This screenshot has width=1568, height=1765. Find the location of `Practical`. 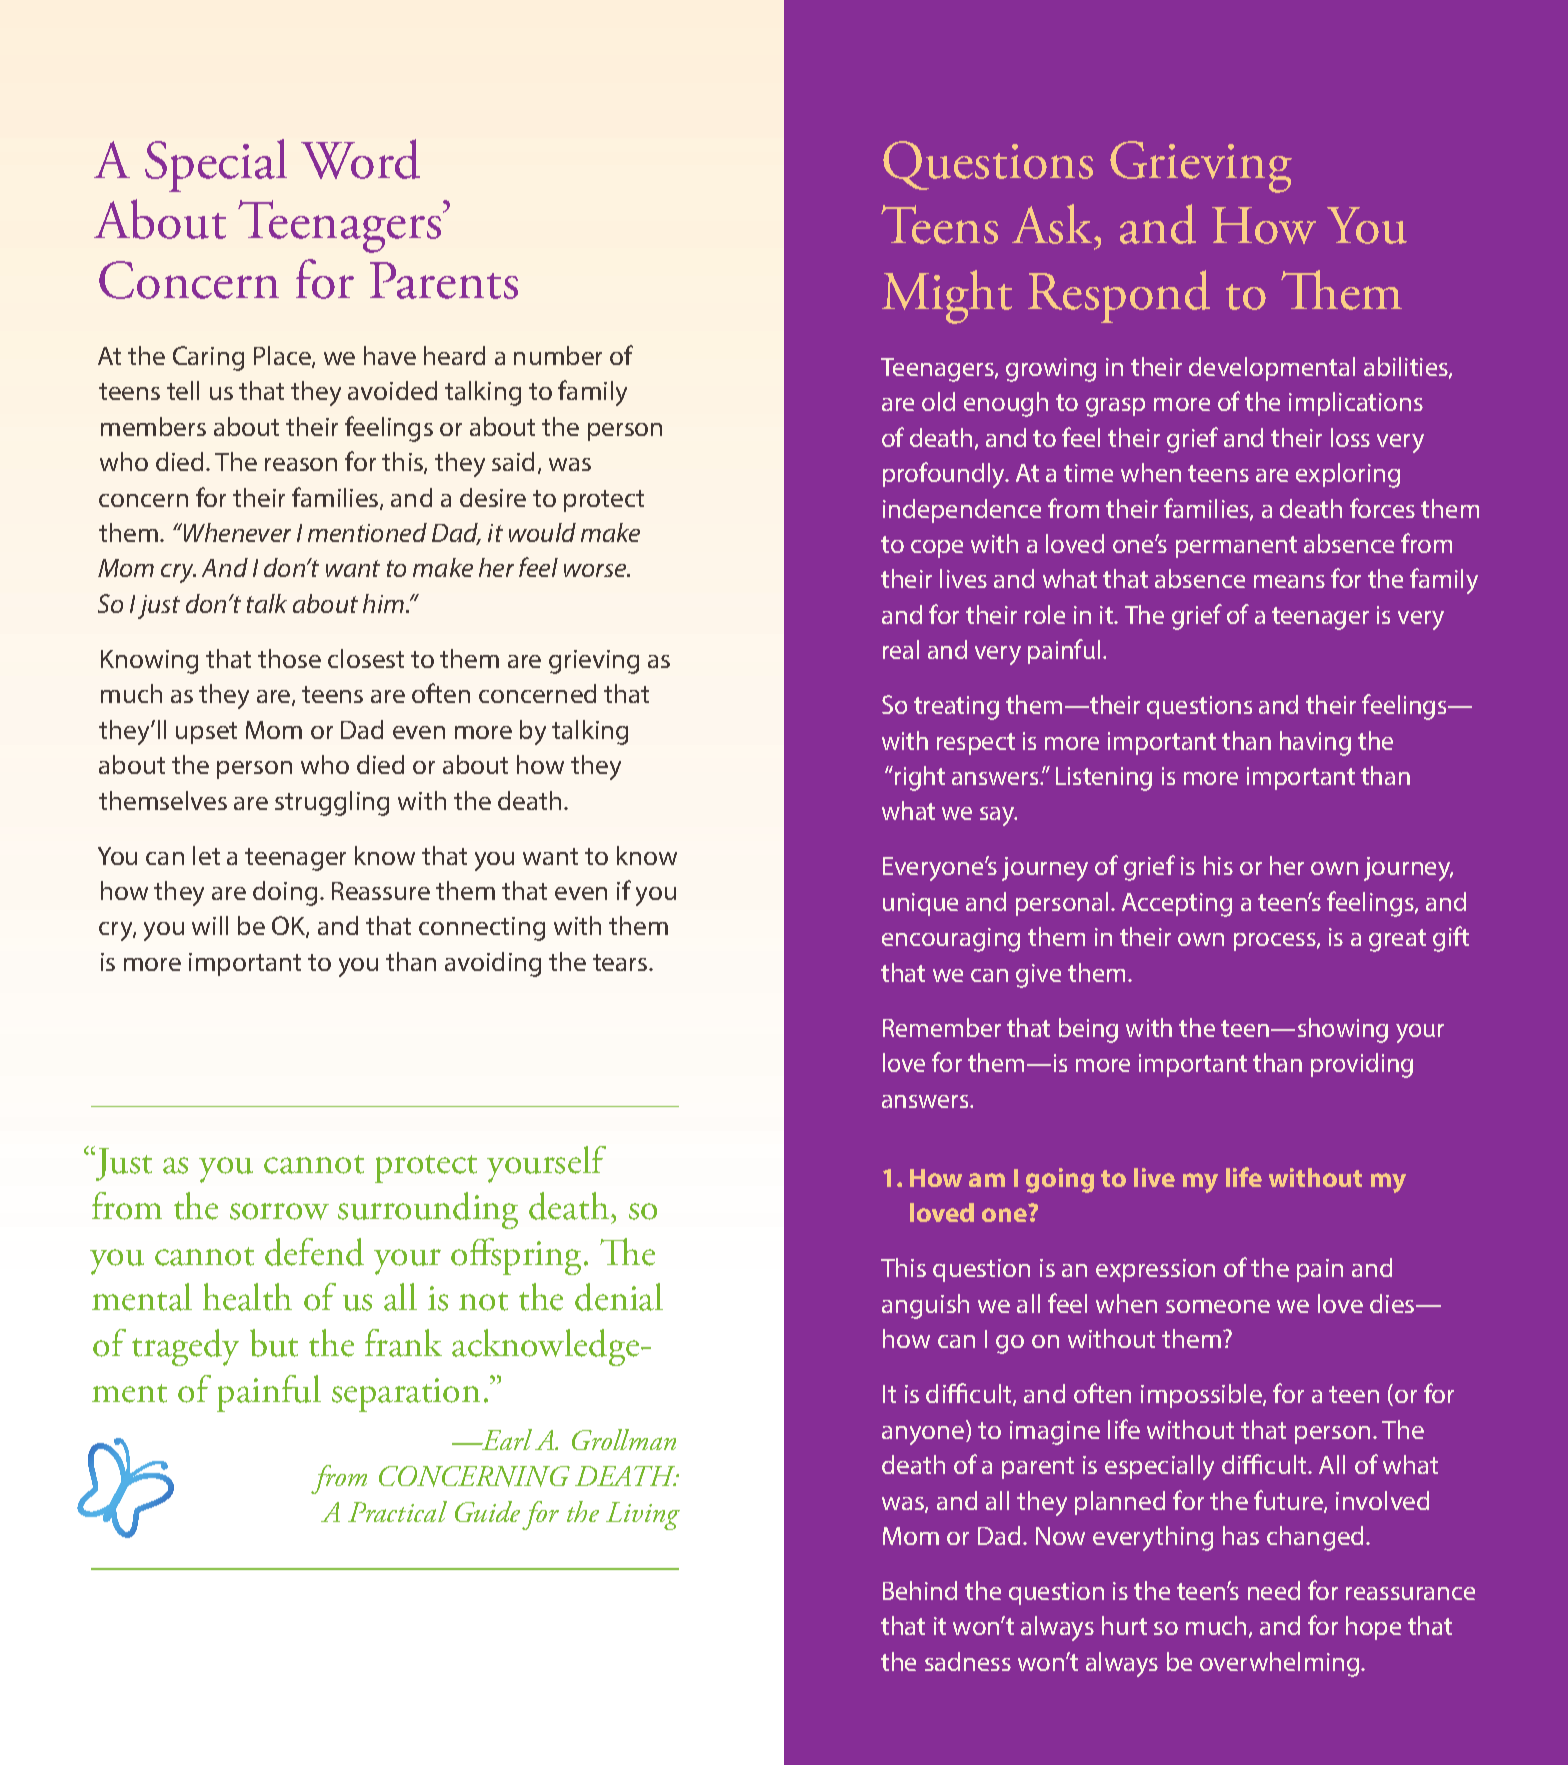

Practical is located at coordinates (397, 1511).
